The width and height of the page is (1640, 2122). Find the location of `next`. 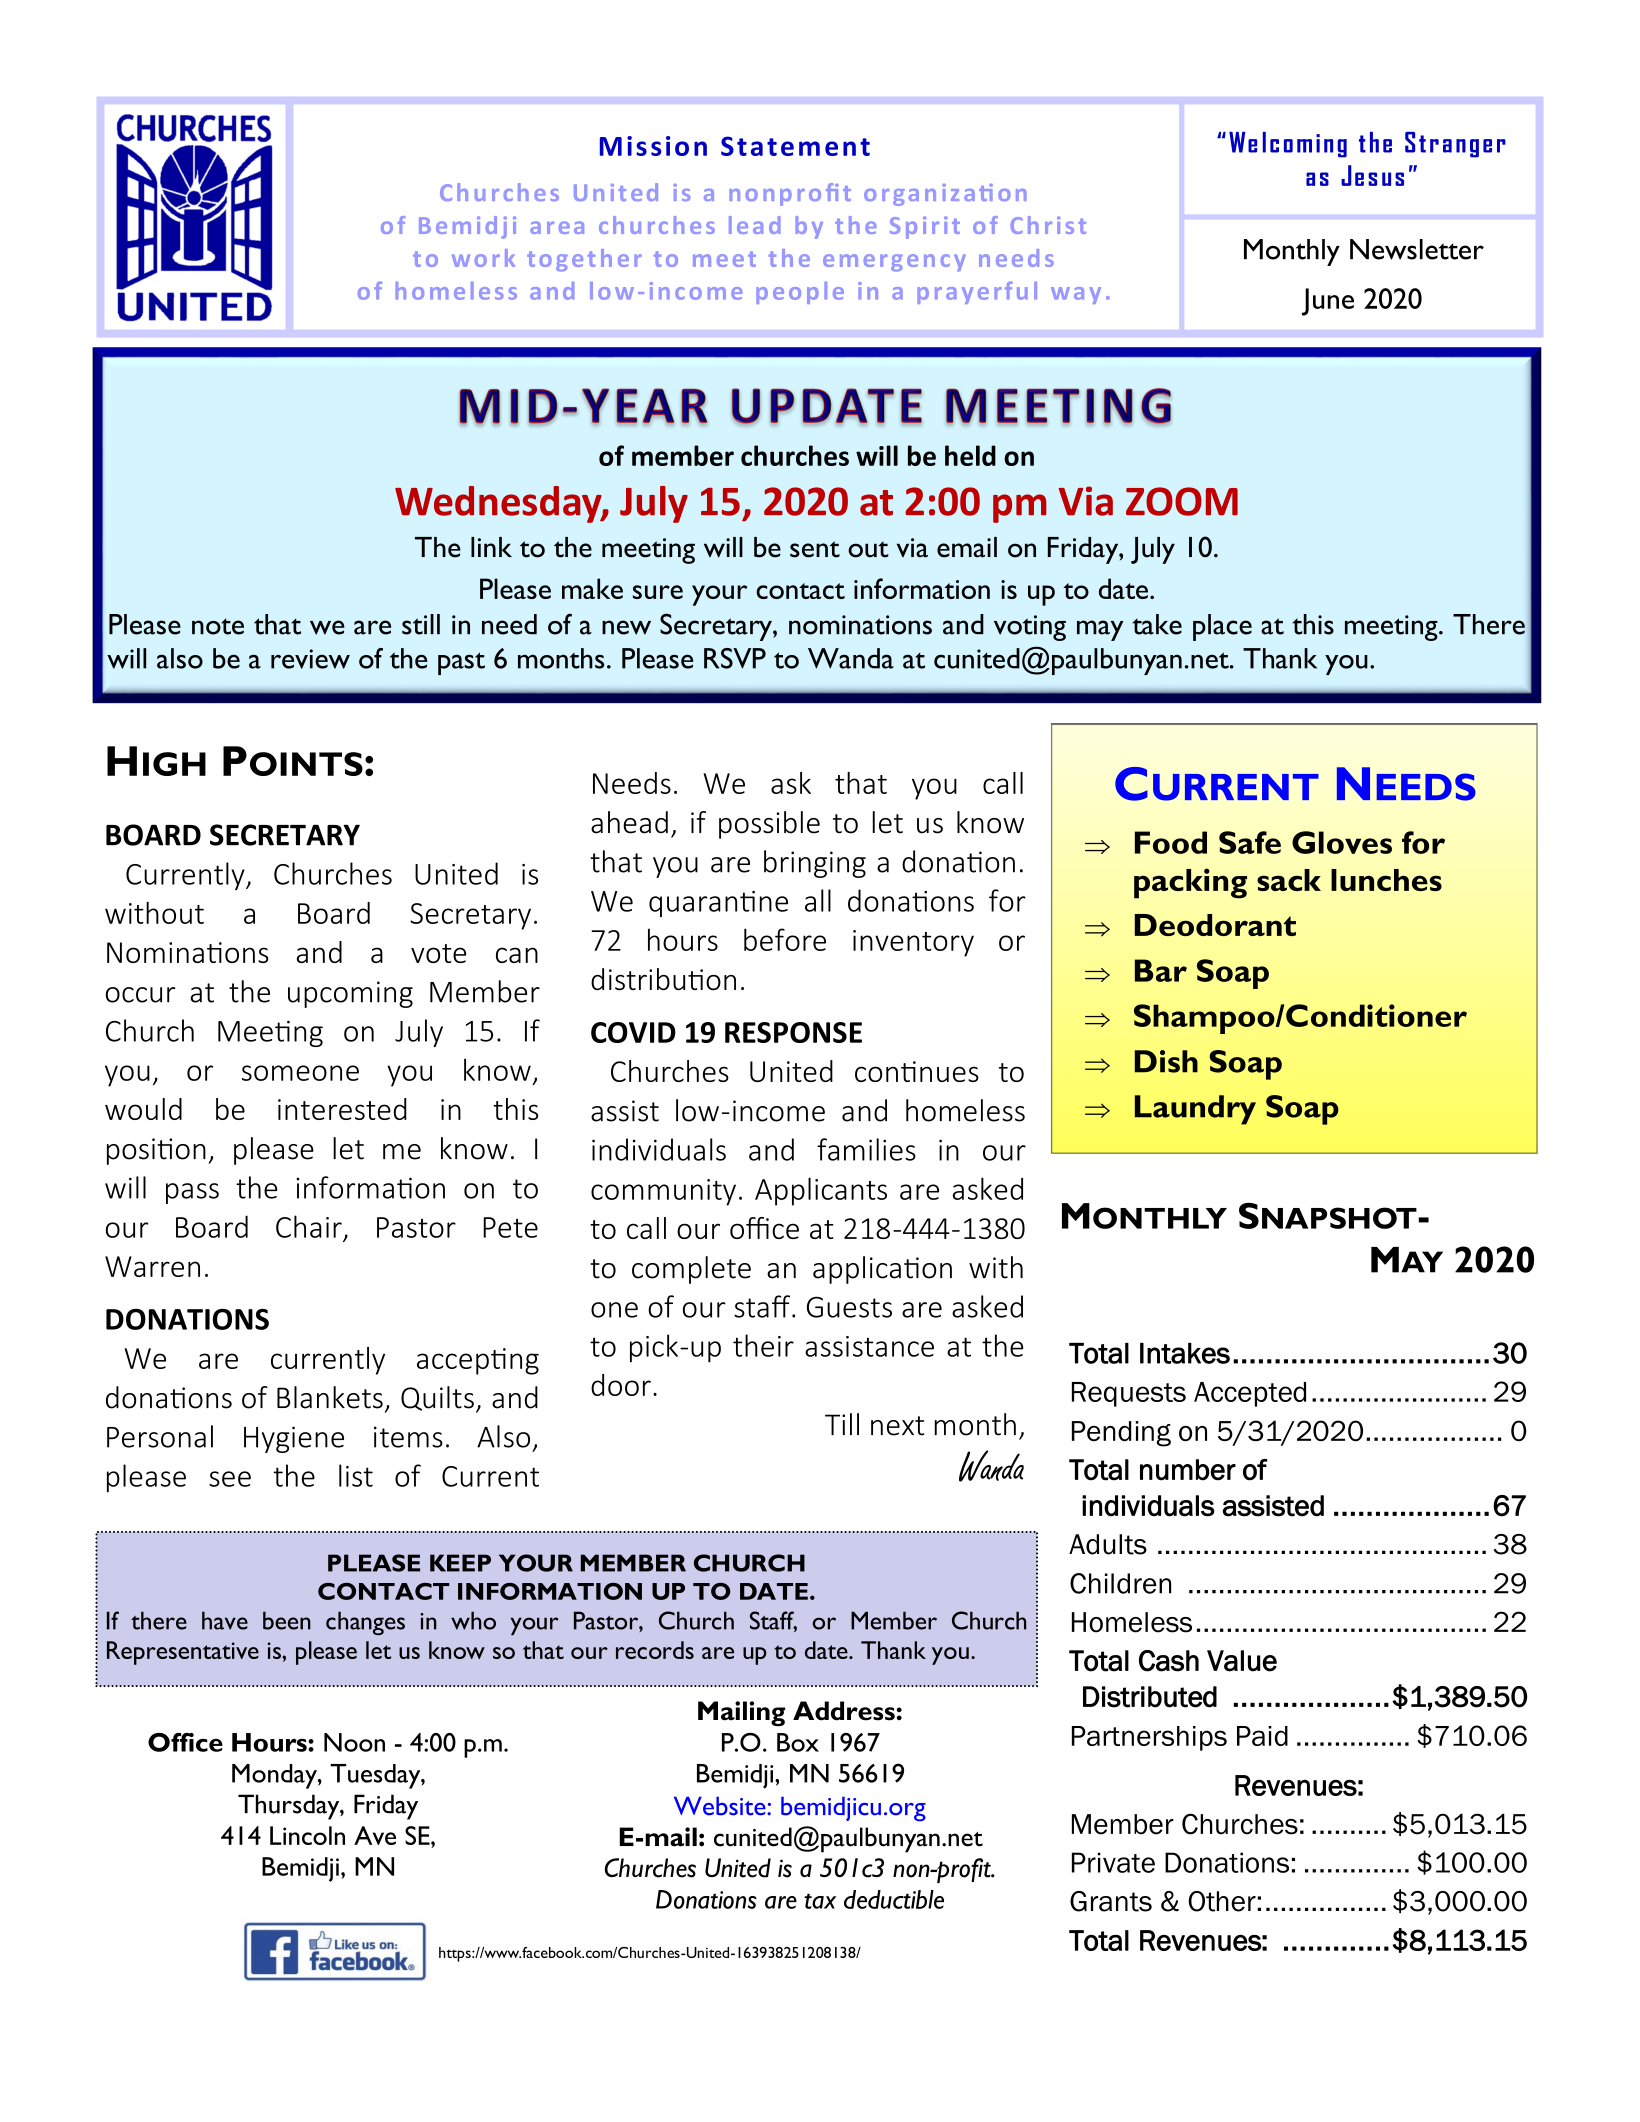

next is located at coordinates (897, 1426).
